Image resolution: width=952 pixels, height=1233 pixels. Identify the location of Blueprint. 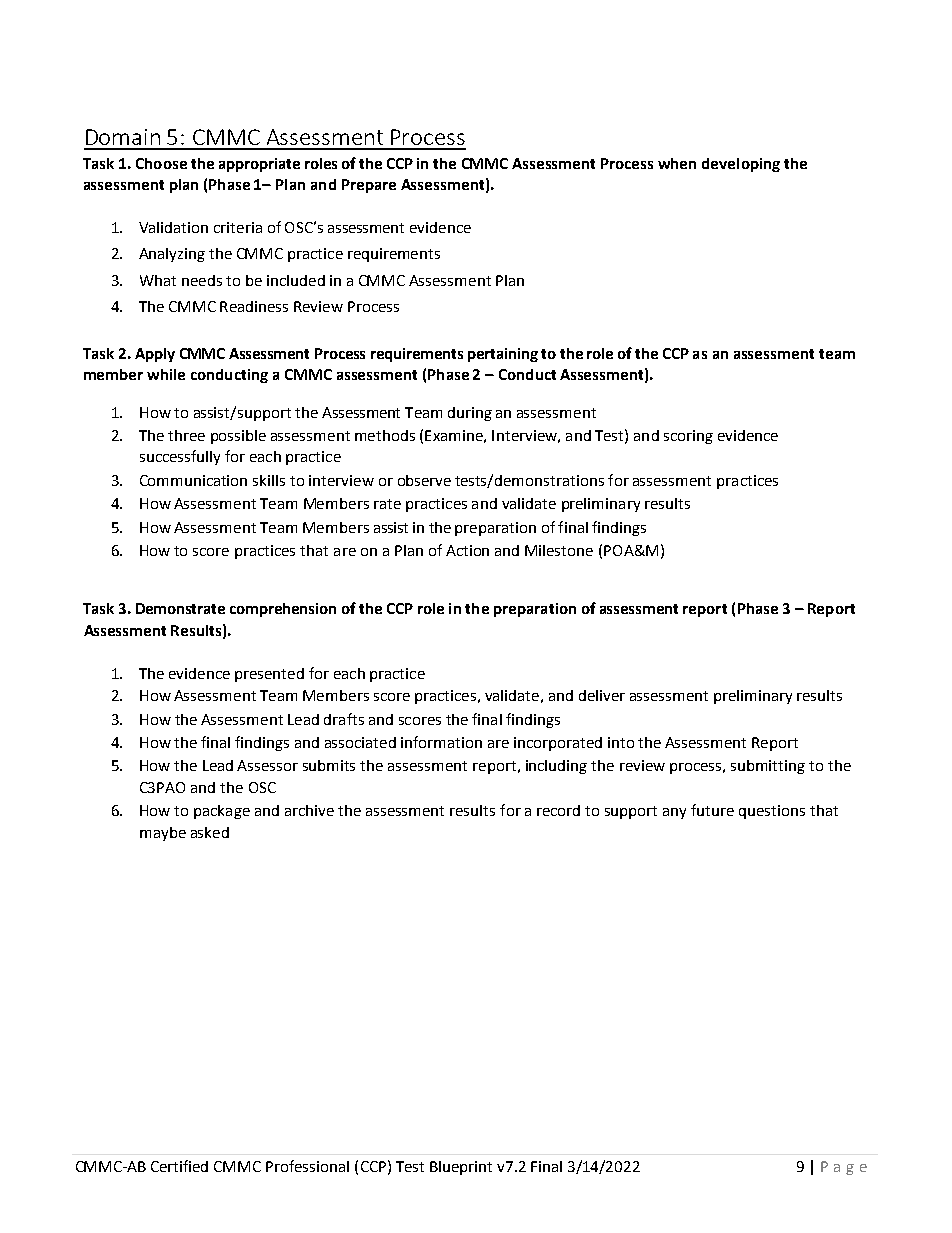
(461, 1168).
